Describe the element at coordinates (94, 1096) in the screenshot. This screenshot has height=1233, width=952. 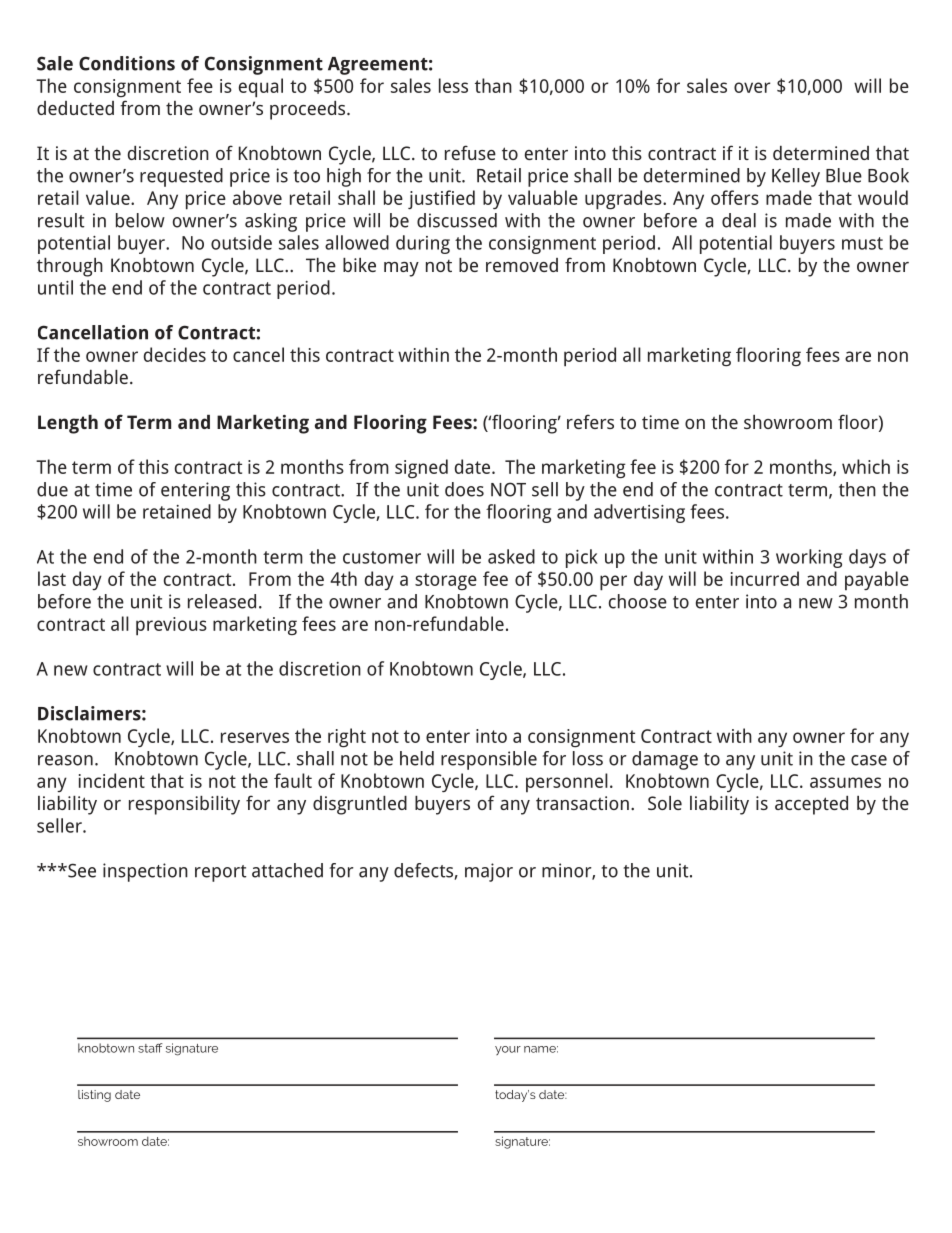
I see `listing` at that location.
